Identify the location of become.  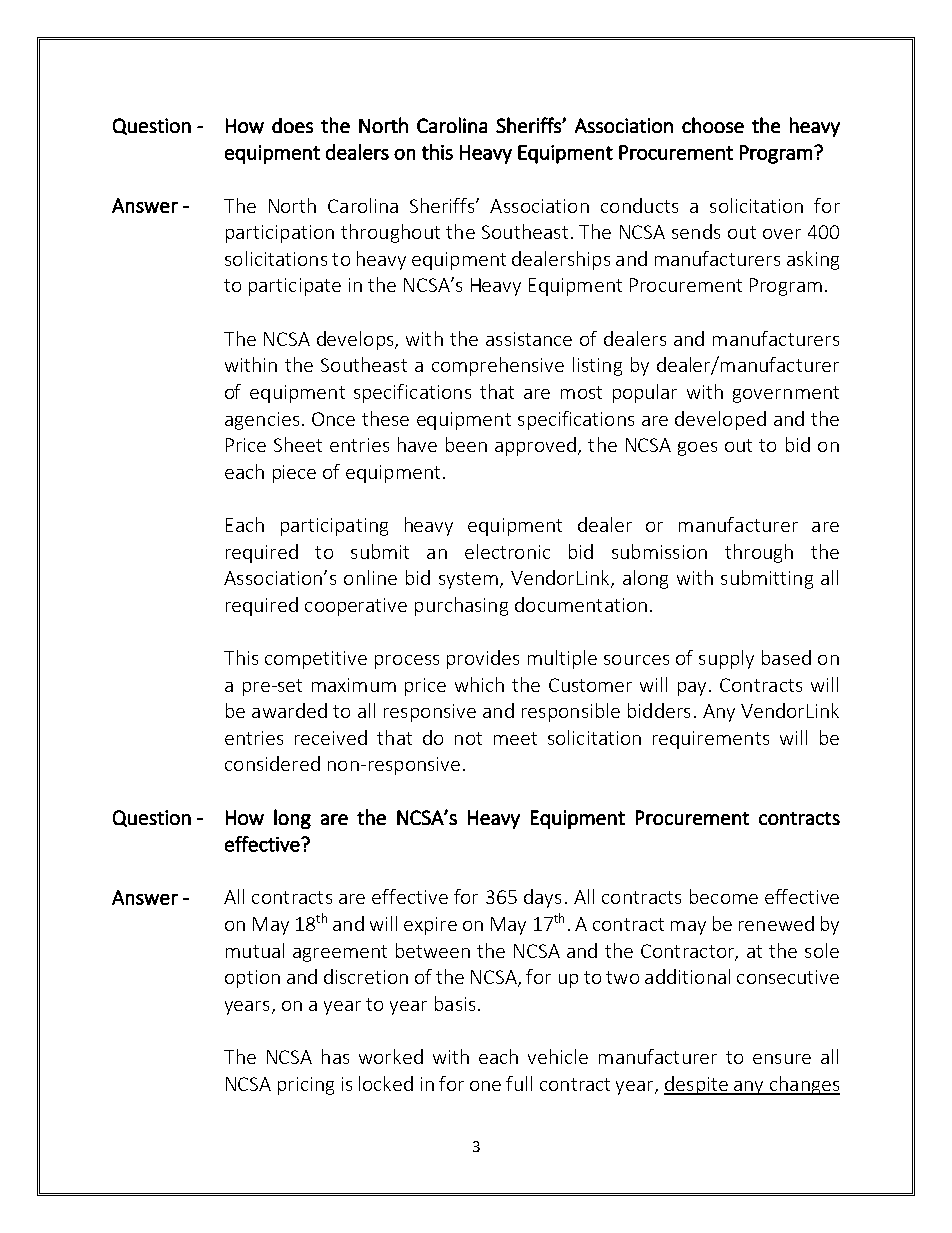
(724, 896).
